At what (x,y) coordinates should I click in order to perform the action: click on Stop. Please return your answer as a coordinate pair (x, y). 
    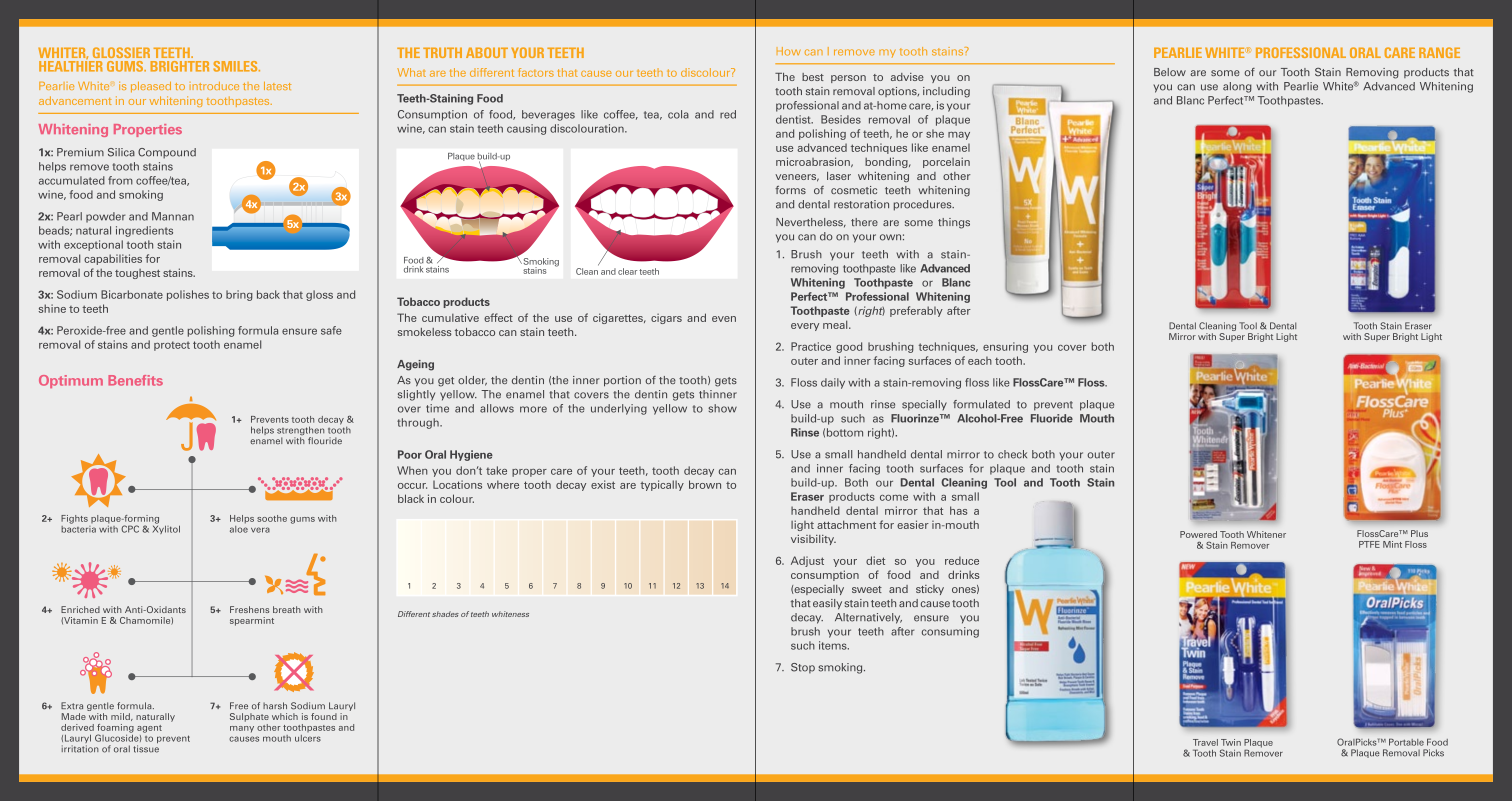
    Looking at the image, I should click on (803, 668).
